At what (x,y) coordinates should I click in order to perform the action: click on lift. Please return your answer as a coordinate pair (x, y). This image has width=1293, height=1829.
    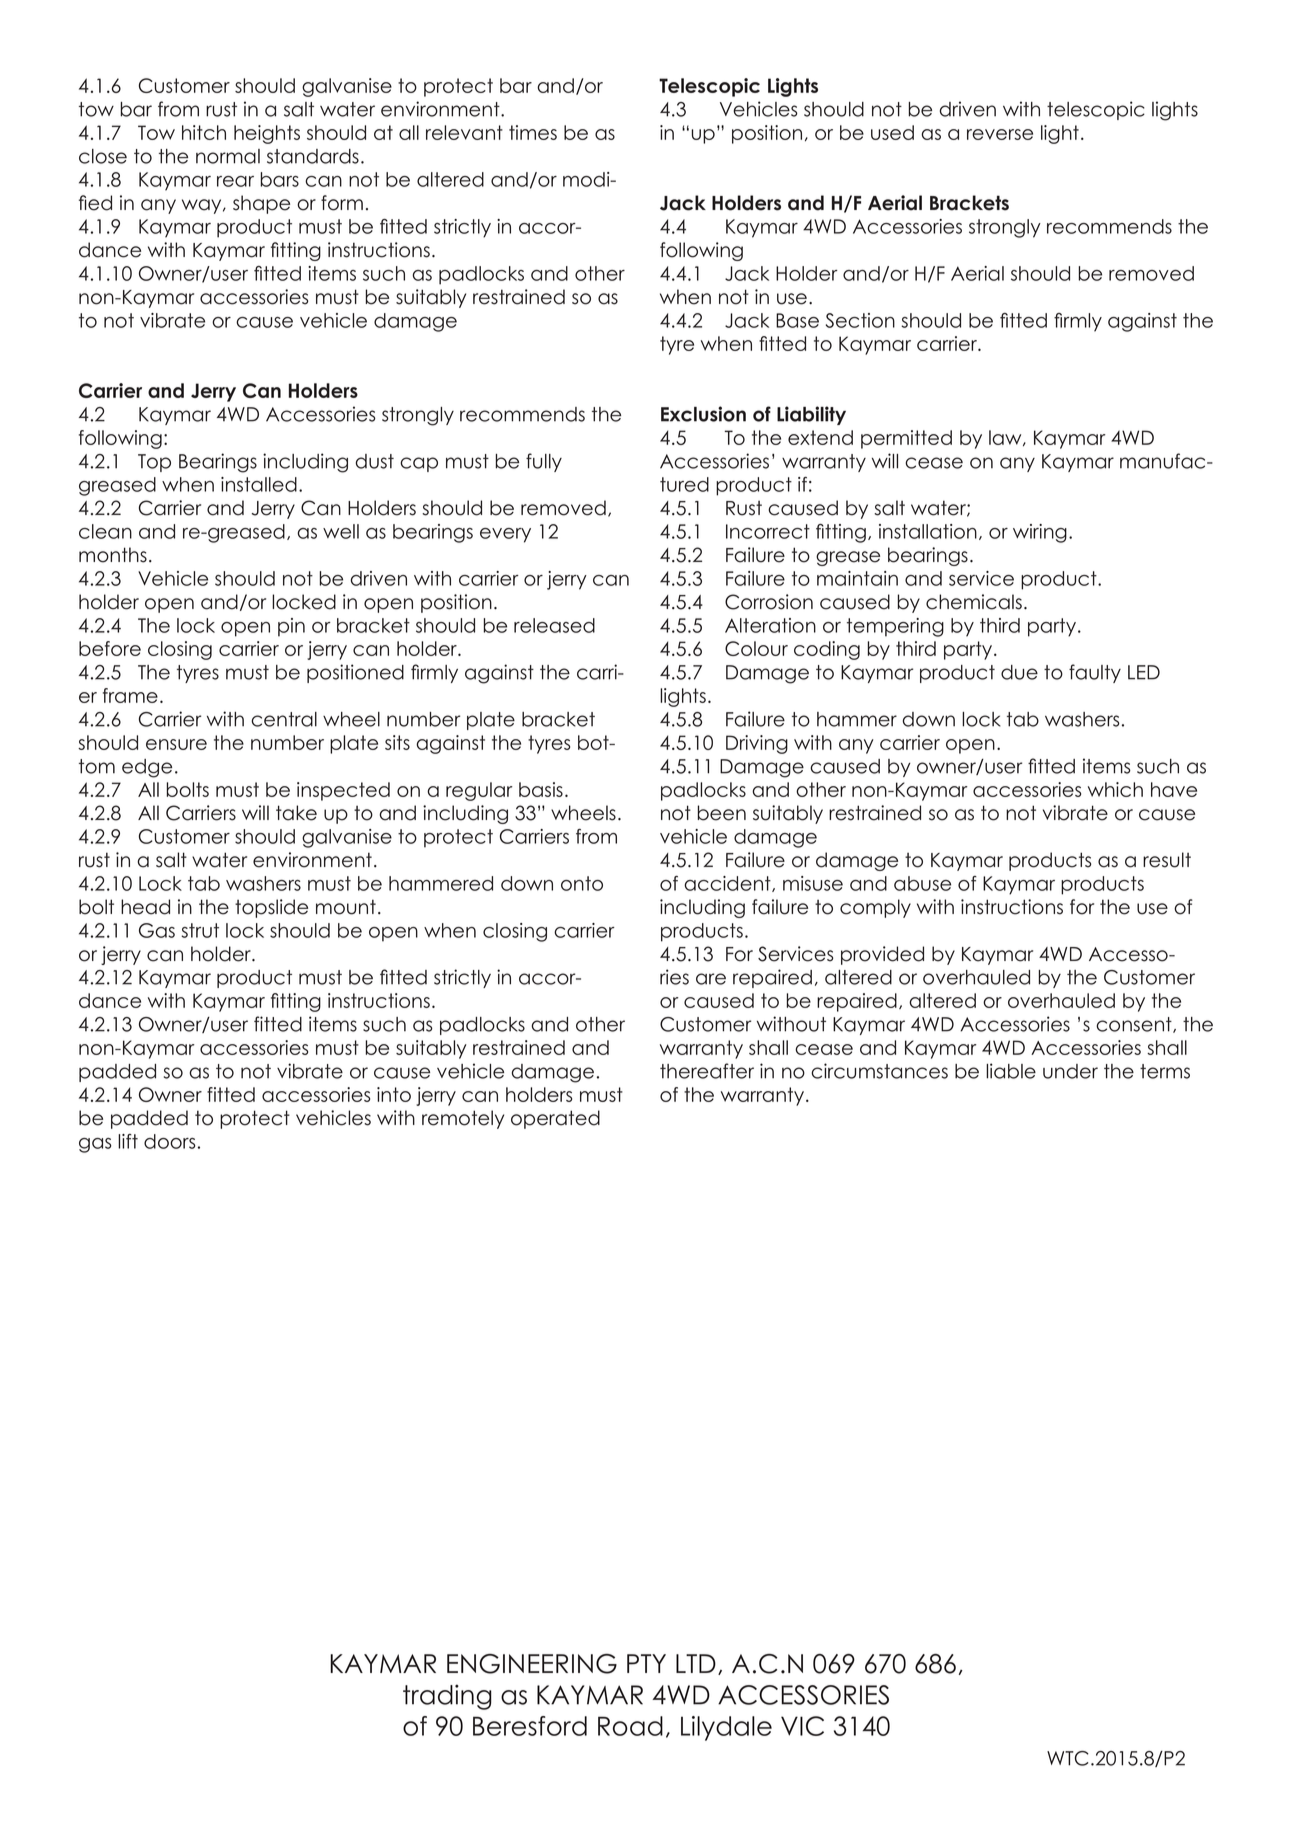
    Looking at the image, I should click on (128, 1141).
